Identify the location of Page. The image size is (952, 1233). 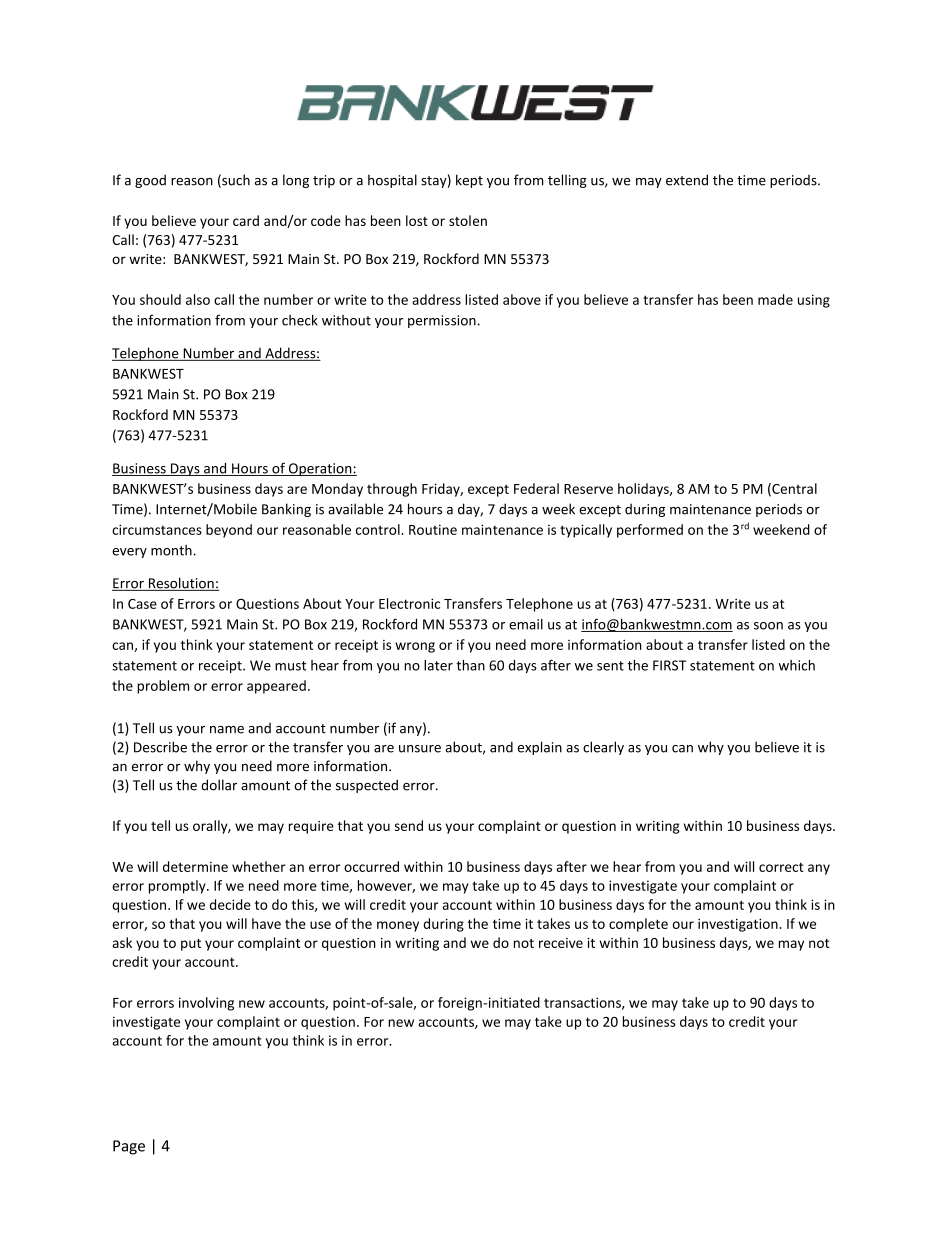
(129, 1147).
